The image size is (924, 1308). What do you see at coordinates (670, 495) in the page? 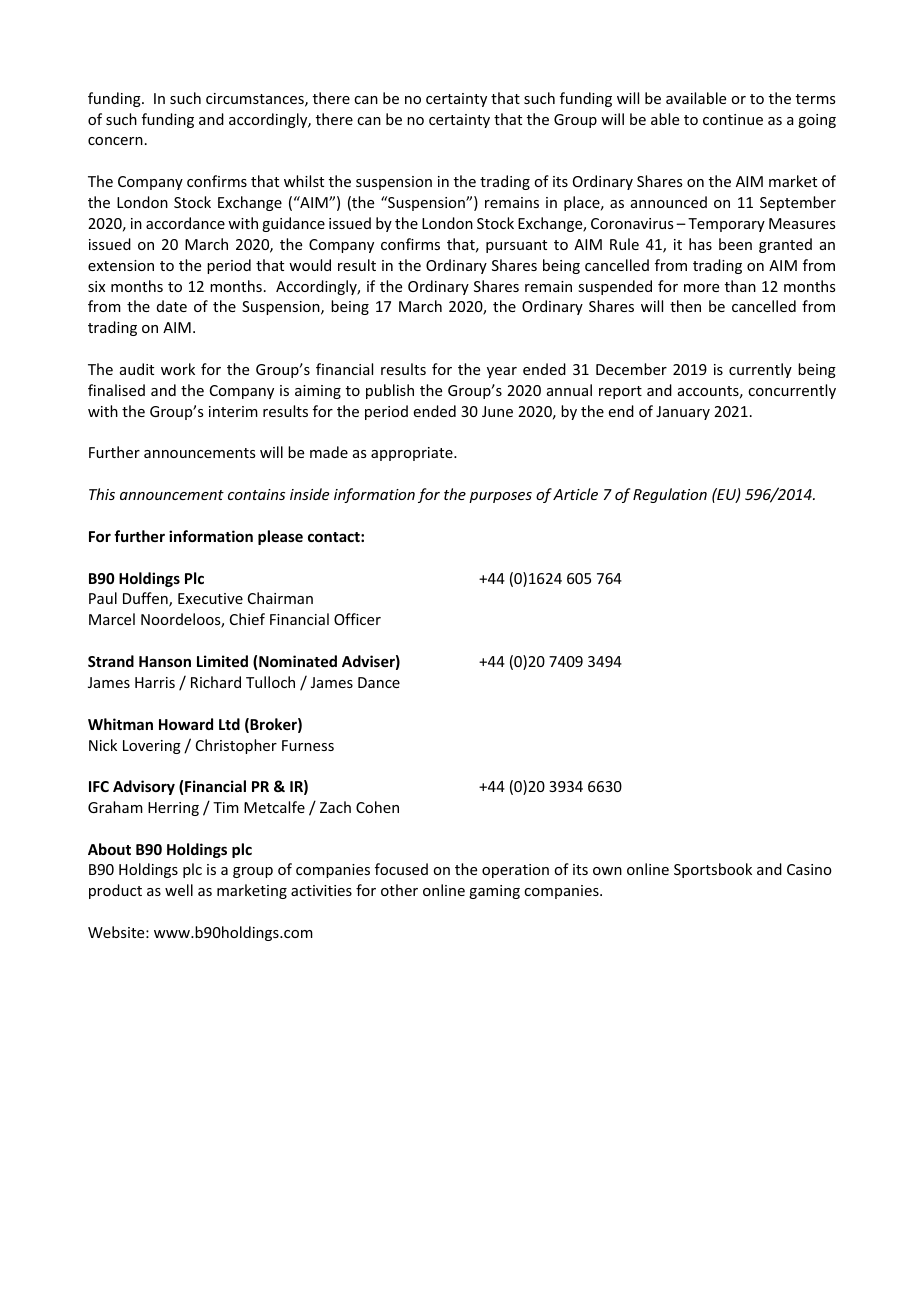
I see `Regulation` at bounding box center [670, 495].
